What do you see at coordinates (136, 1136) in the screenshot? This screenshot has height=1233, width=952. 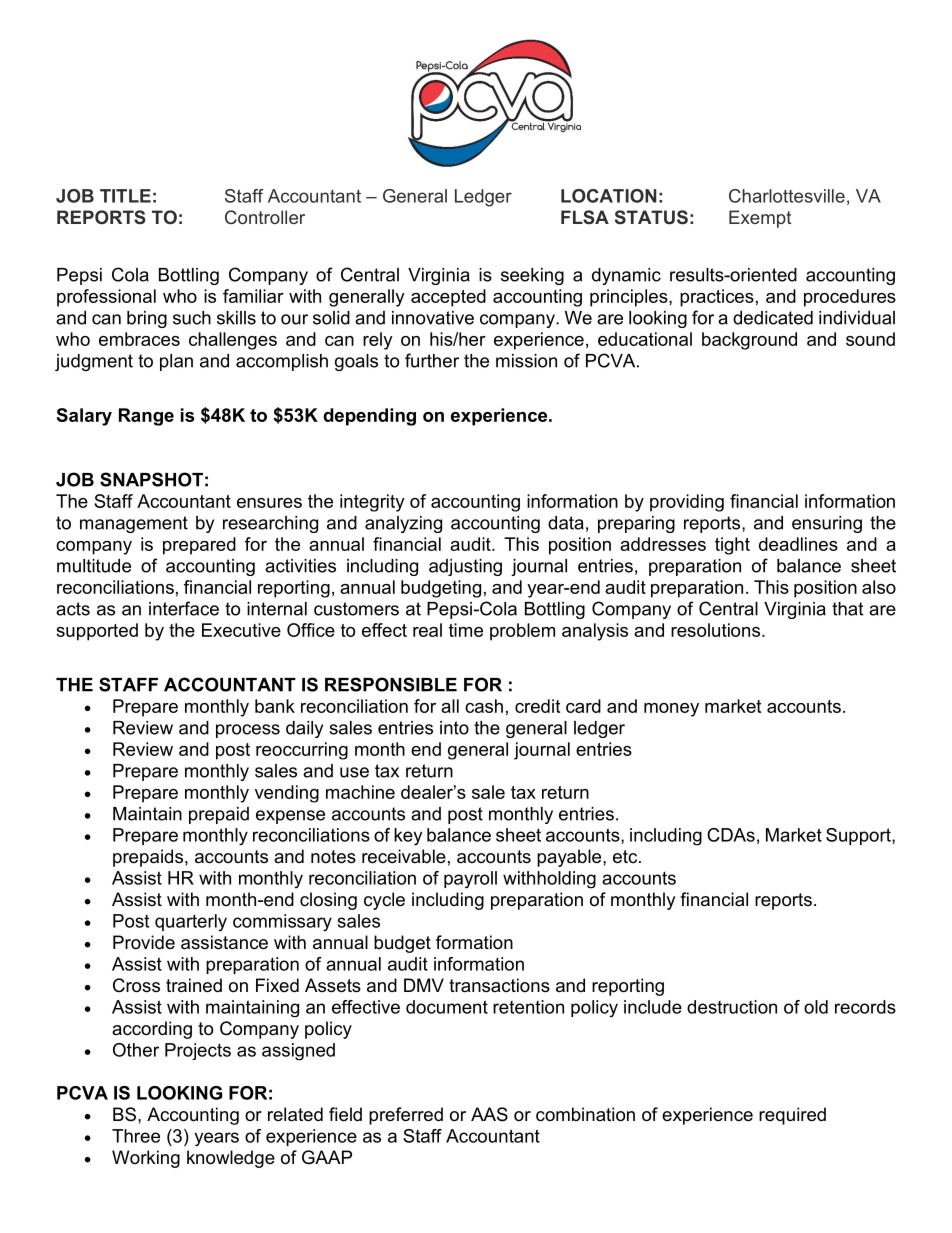 I see `Three` at bounding box center [136, 1136].
